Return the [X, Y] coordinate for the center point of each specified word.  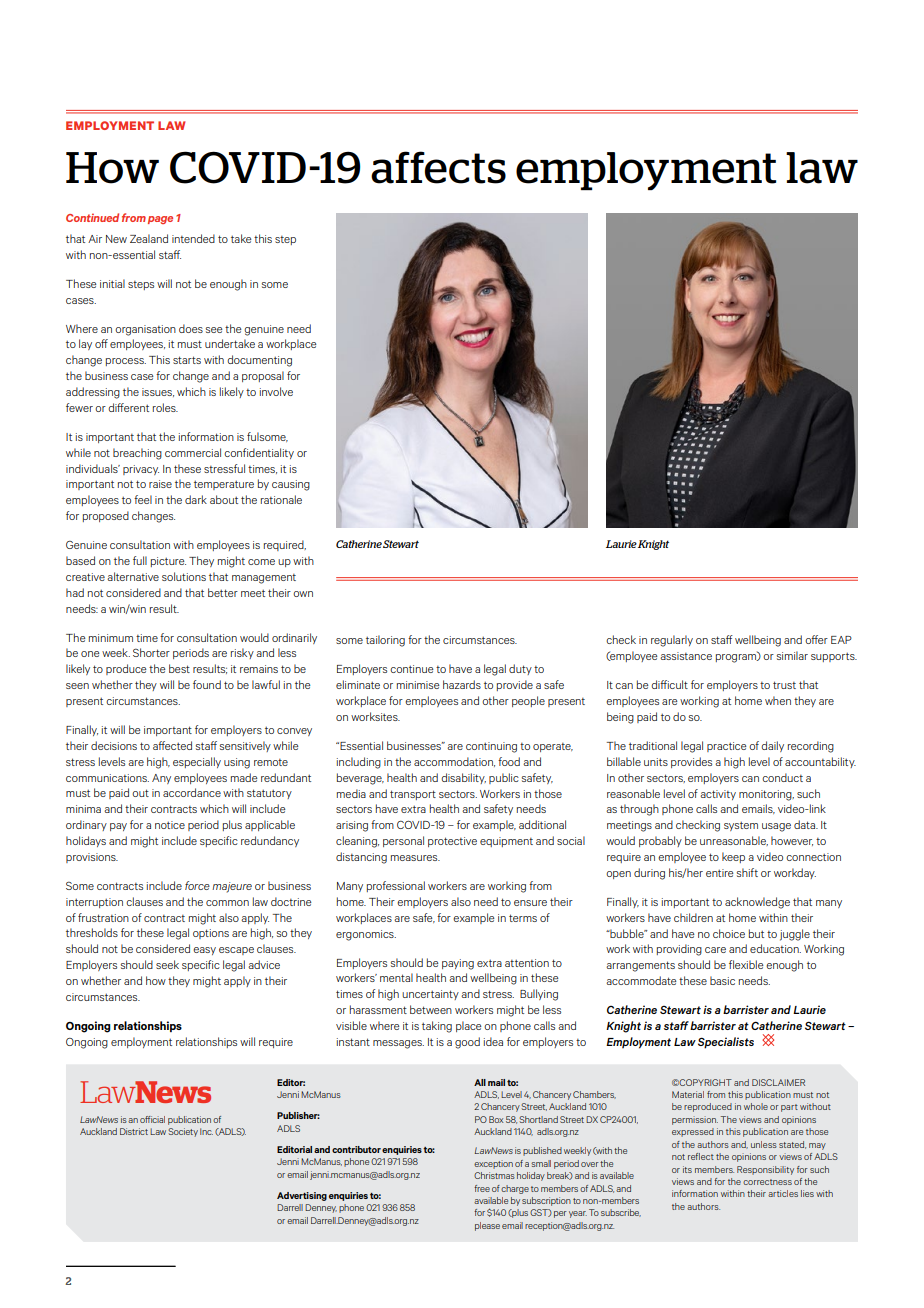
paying [458, 964]
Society [183, 1132]
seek [167, 964]
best [179, 668]
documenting [259, 361]
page [160, 220]
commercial [193, 452]
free [482, 1188]
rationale [281, 499]
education [775, 948]
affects [438, 167]
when [778, 700]
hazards [462, 684]
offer [816, 639]
